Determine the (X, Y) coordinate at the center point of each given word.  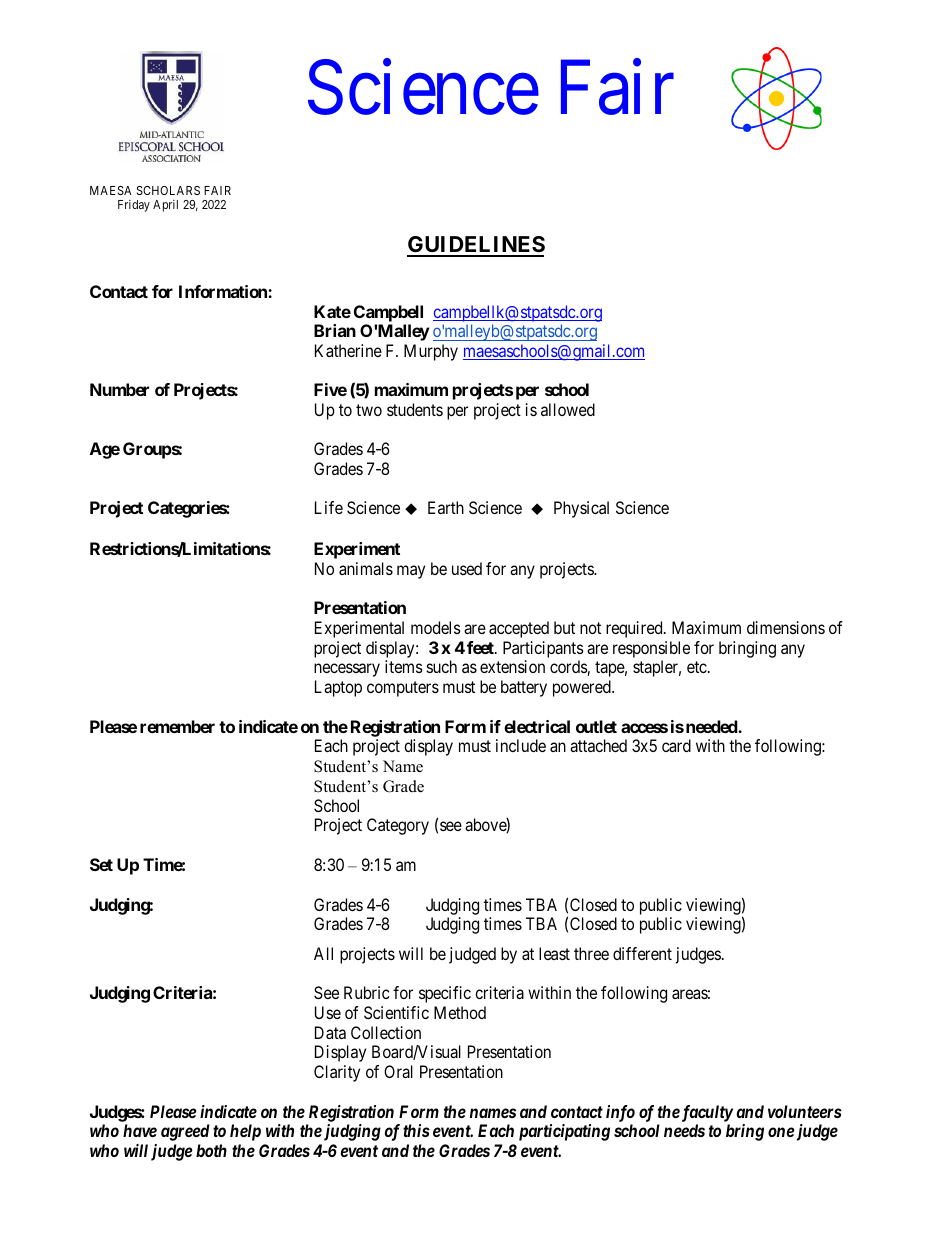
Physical (581, 509)
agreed (185, 1132)
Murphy (431, 352)
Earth (446, 507)
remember (177, 726)
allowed (568, 409)
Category (398, 826)
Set (101, 864)
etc (697, 667)
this (416, 1130)
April (165, 206)
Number (119, 389)
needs (684, 1130)
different (642, 953)
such (442, 666)
